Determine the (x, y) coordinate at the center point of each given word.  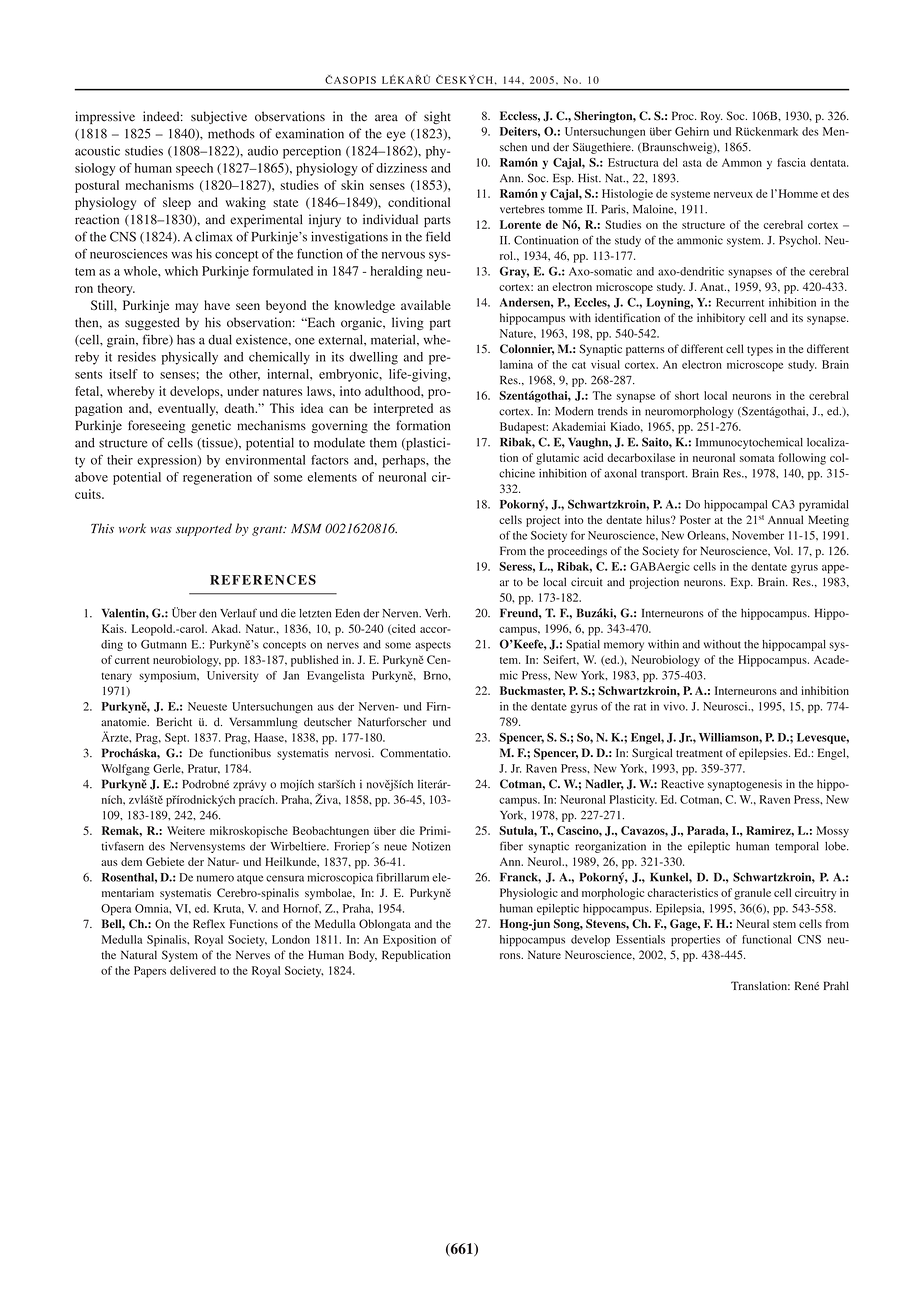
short (687, 395)
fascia (791, 162)
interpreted (403, 409)
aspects (433, 646)
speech (194, 169)
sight (437, 117)
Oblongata (385, 925)
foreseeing (156, 426)
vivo (675, 706)
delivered (193, 970)
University (233, 676)
